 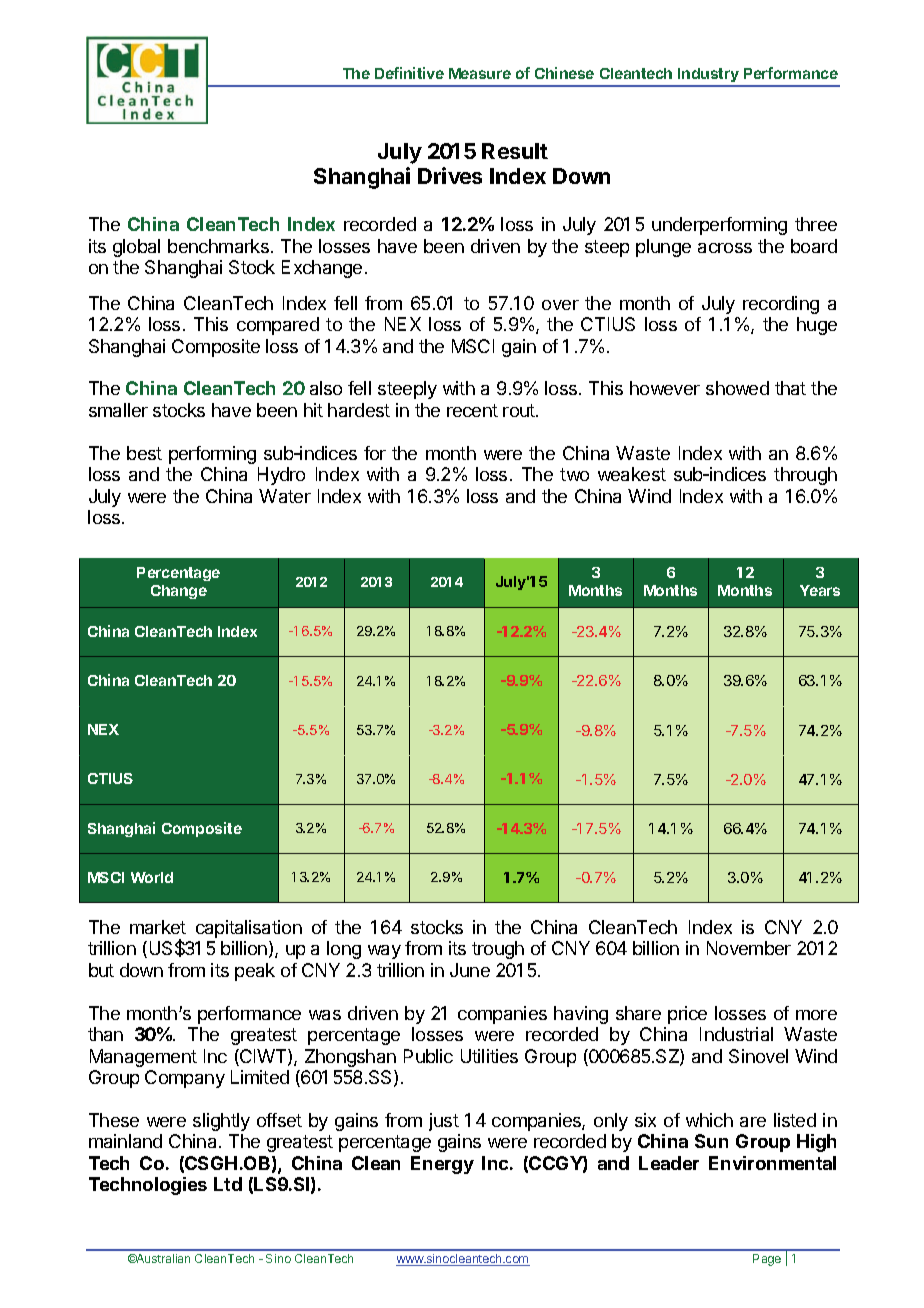 I want to click on Ltd, so click(x=228, y=1184).
